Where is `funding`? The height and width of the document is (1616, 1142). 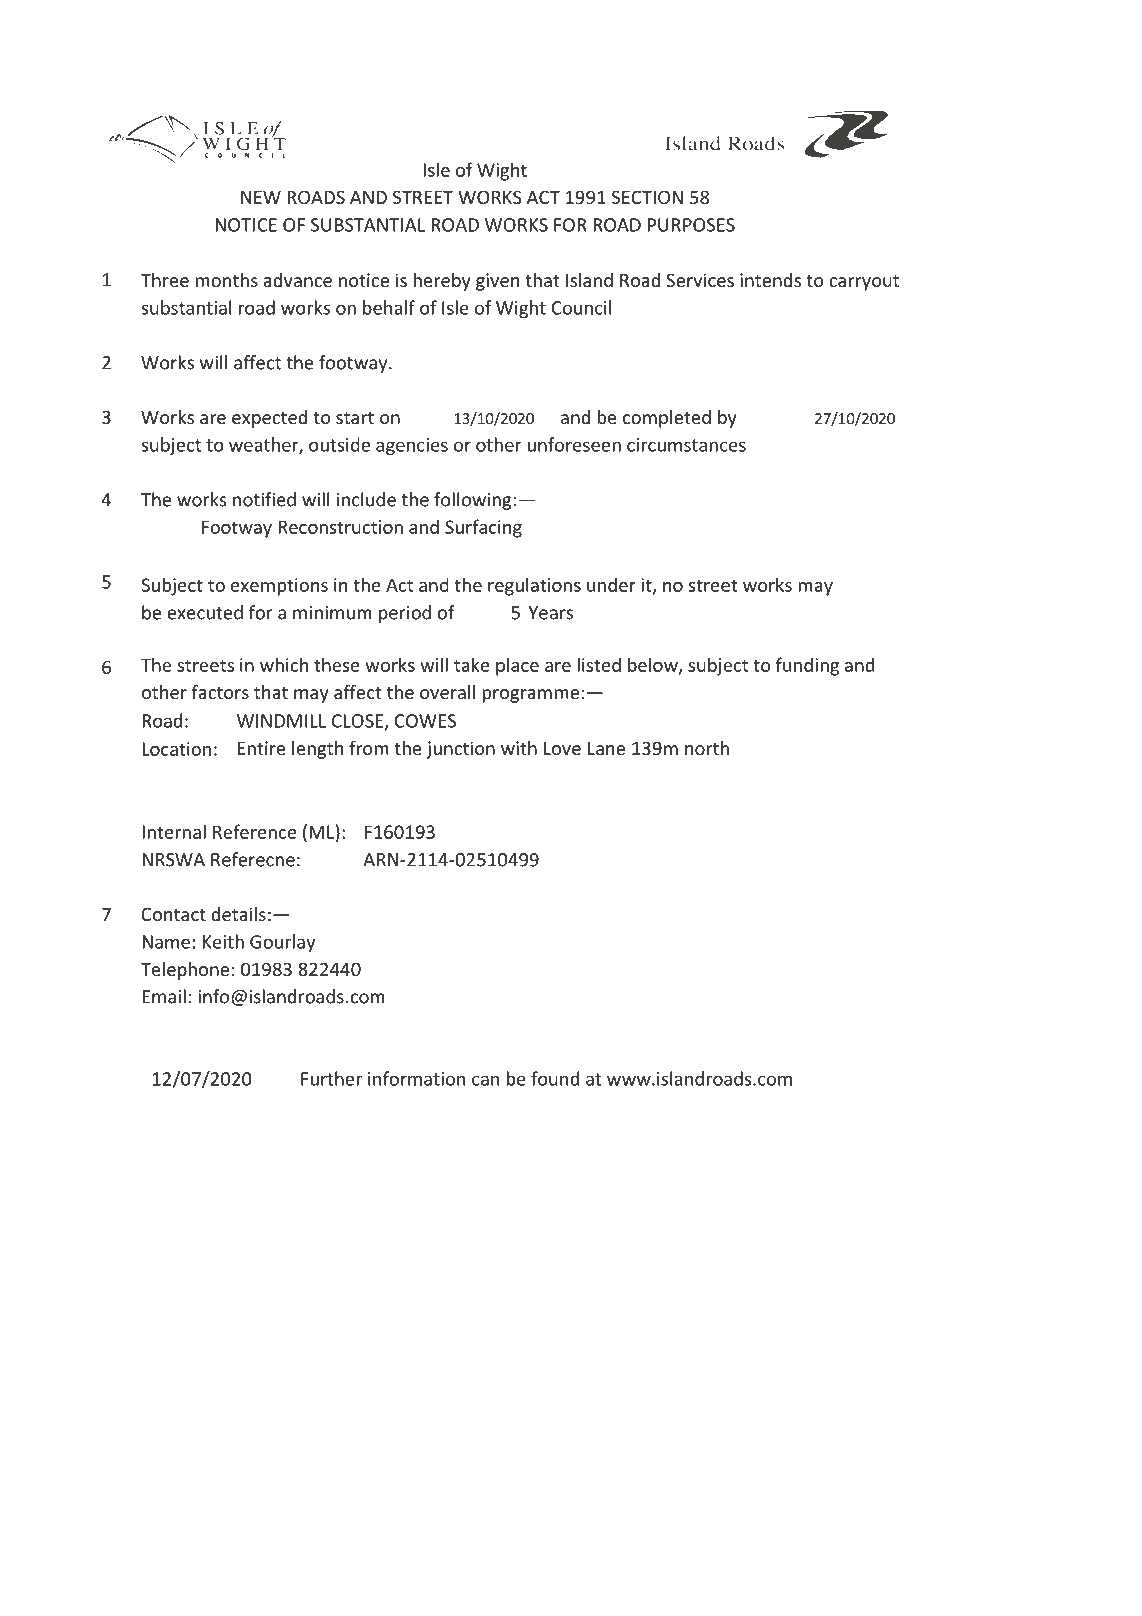
funding is located at coordinates (807, 666).
